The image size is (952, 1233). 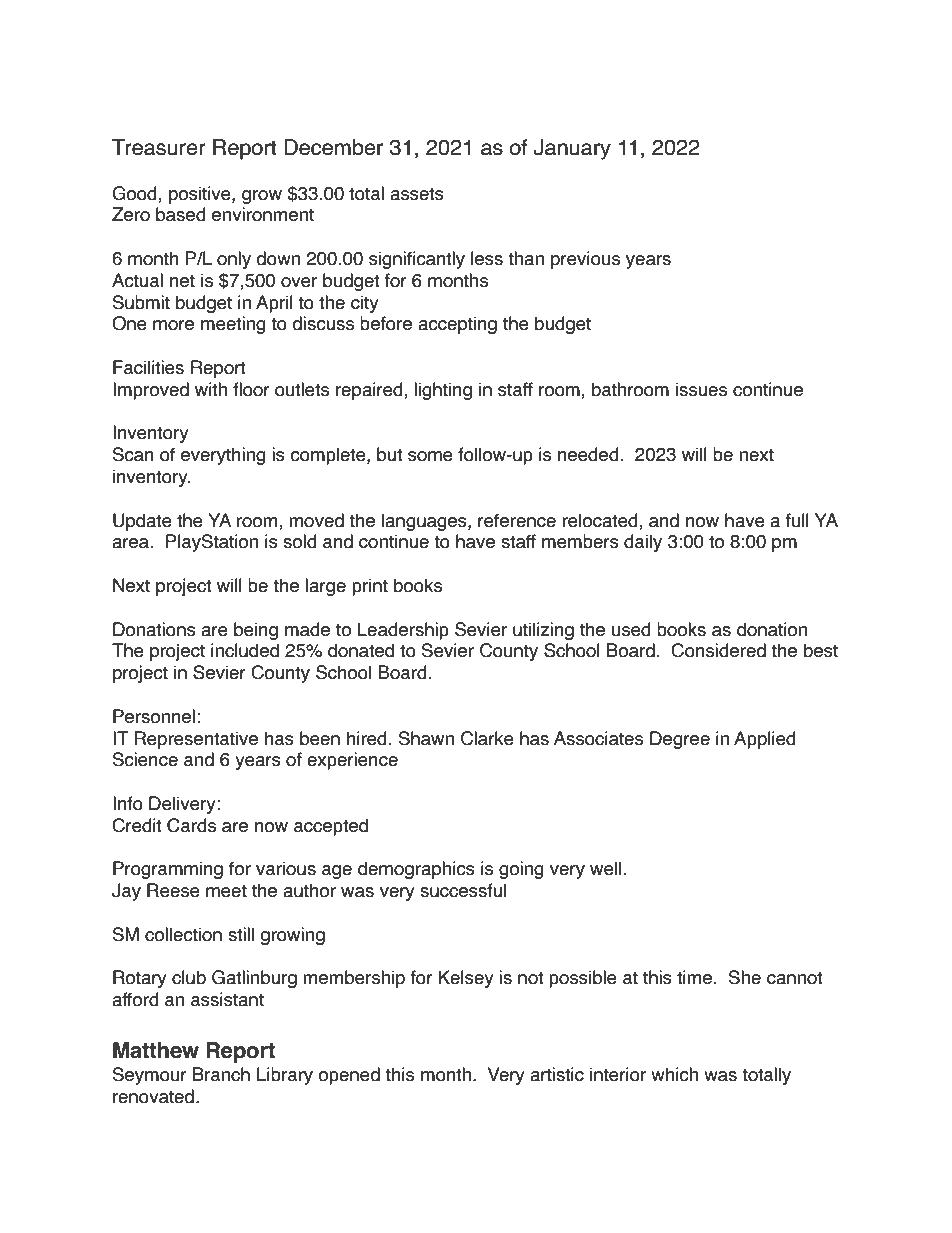 What do you see at coordinates (607, 868) in the screenshot?
I see `well` at bounding box center [607, 868].
